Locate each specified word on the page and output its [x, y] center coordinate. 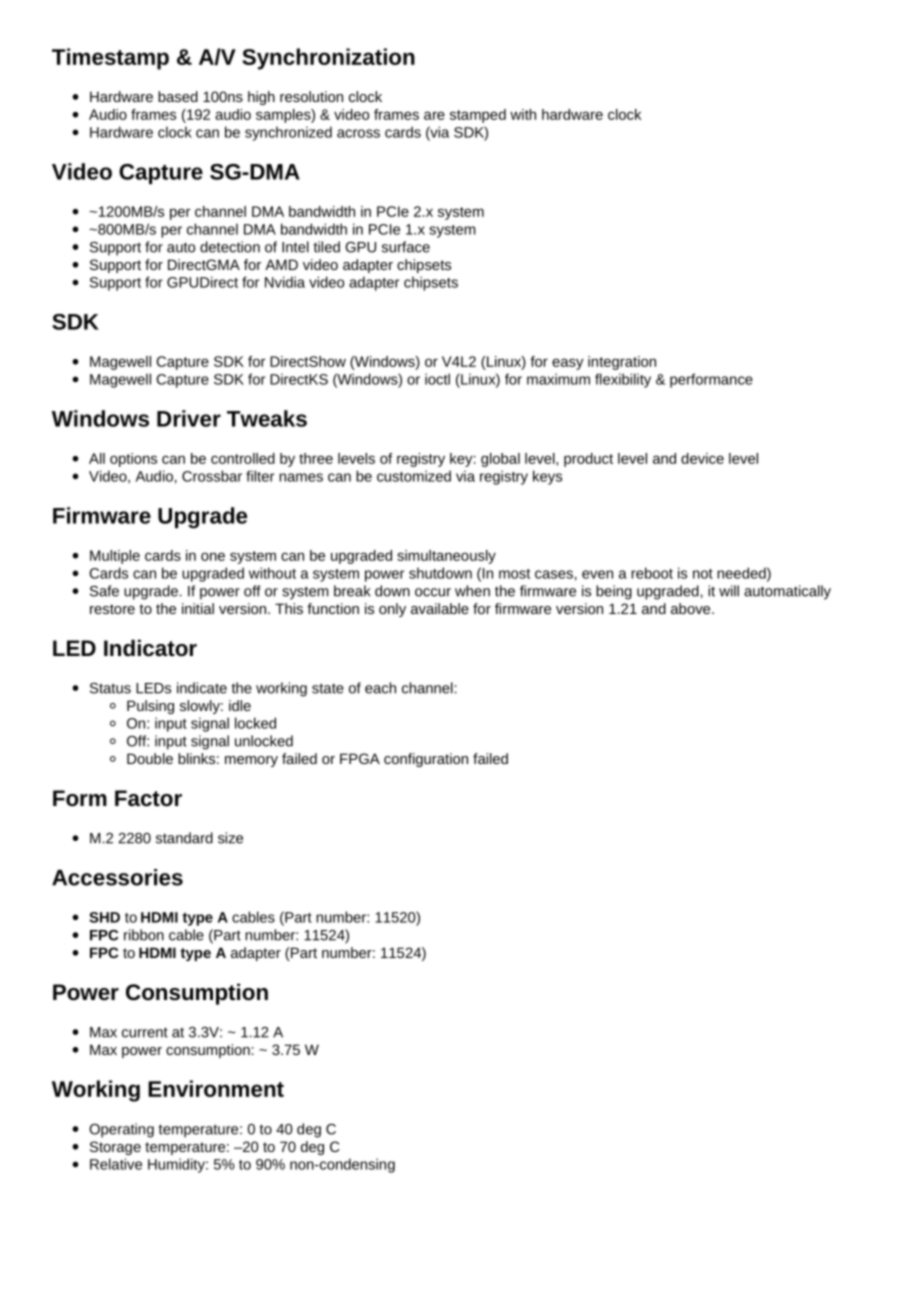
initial [198, 608]
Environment [216, 1088]
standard [184, 838]
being [614, 592]
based [178, 96]
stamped [478, 116]
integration [622, 363]
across [358, 133]
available [440, 608]
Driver [189, 418]
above [692, 608]
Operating [121, 1130]
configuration [426, 760]
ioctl [437, 379]
